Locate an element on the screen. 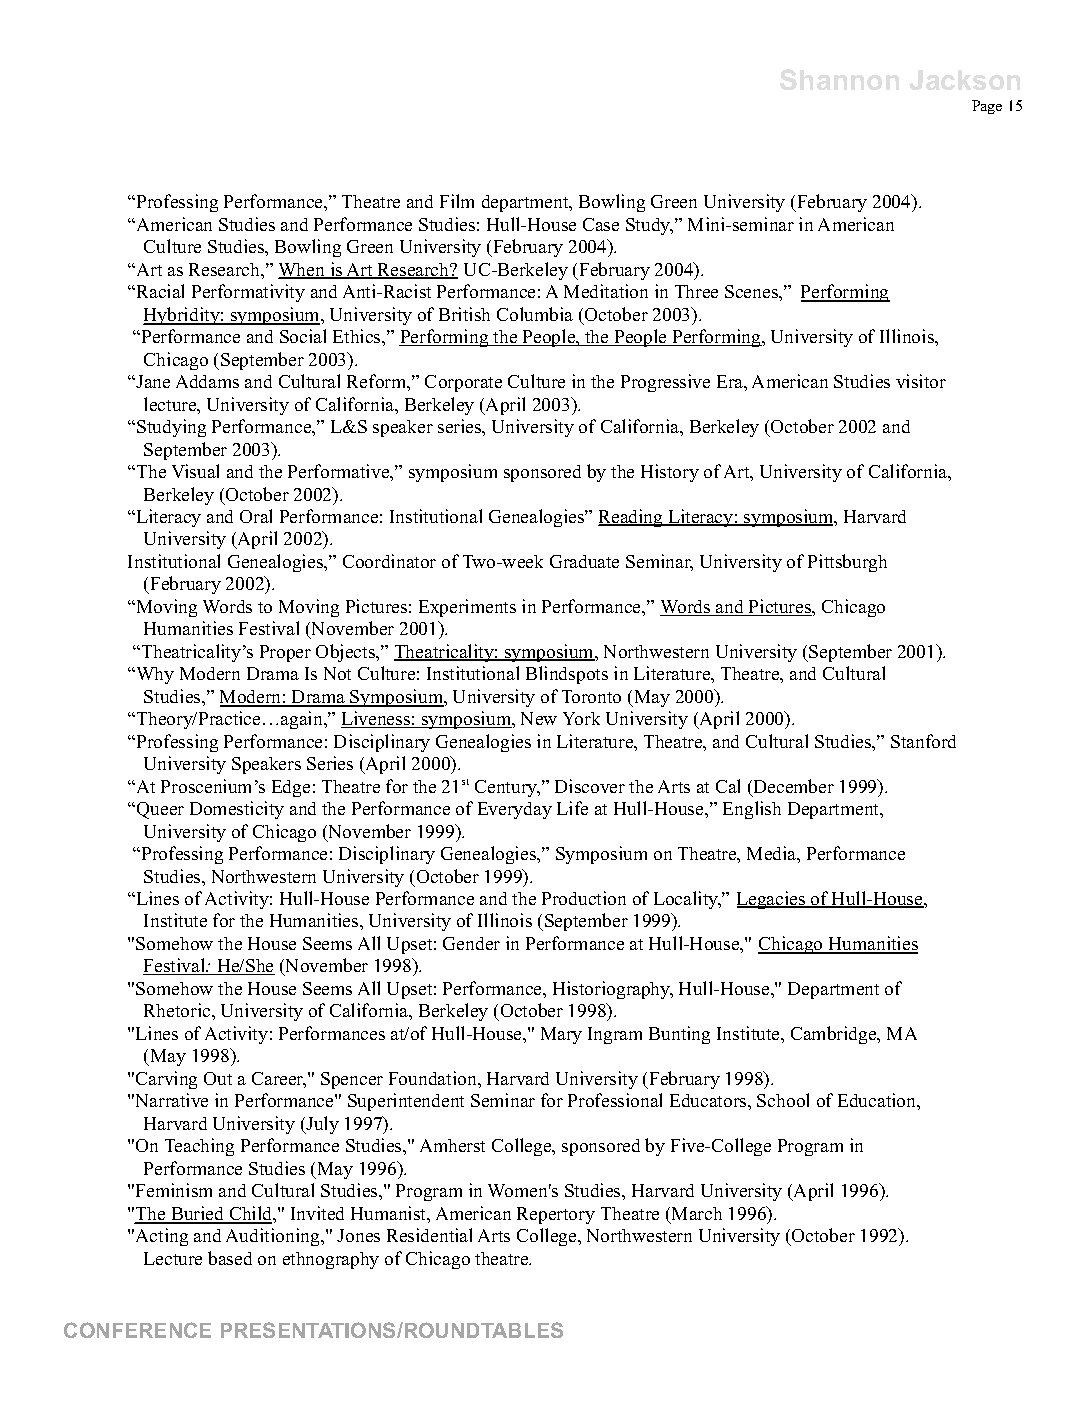  Repertory is located at coordinates (556, 1215).
